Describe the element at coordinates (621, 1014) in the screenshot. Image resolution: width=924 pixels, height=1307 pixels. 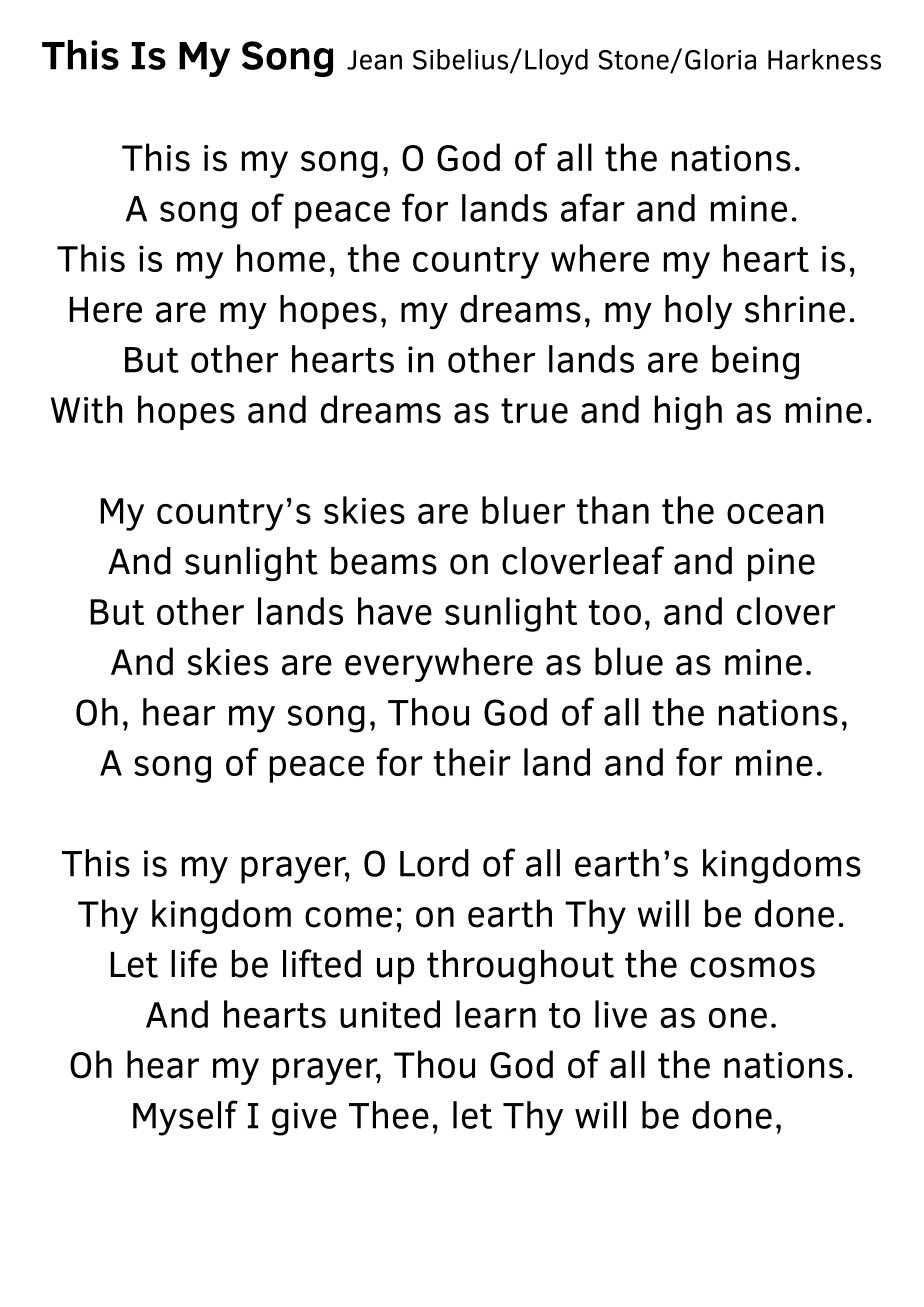
I see `live` at that location.
